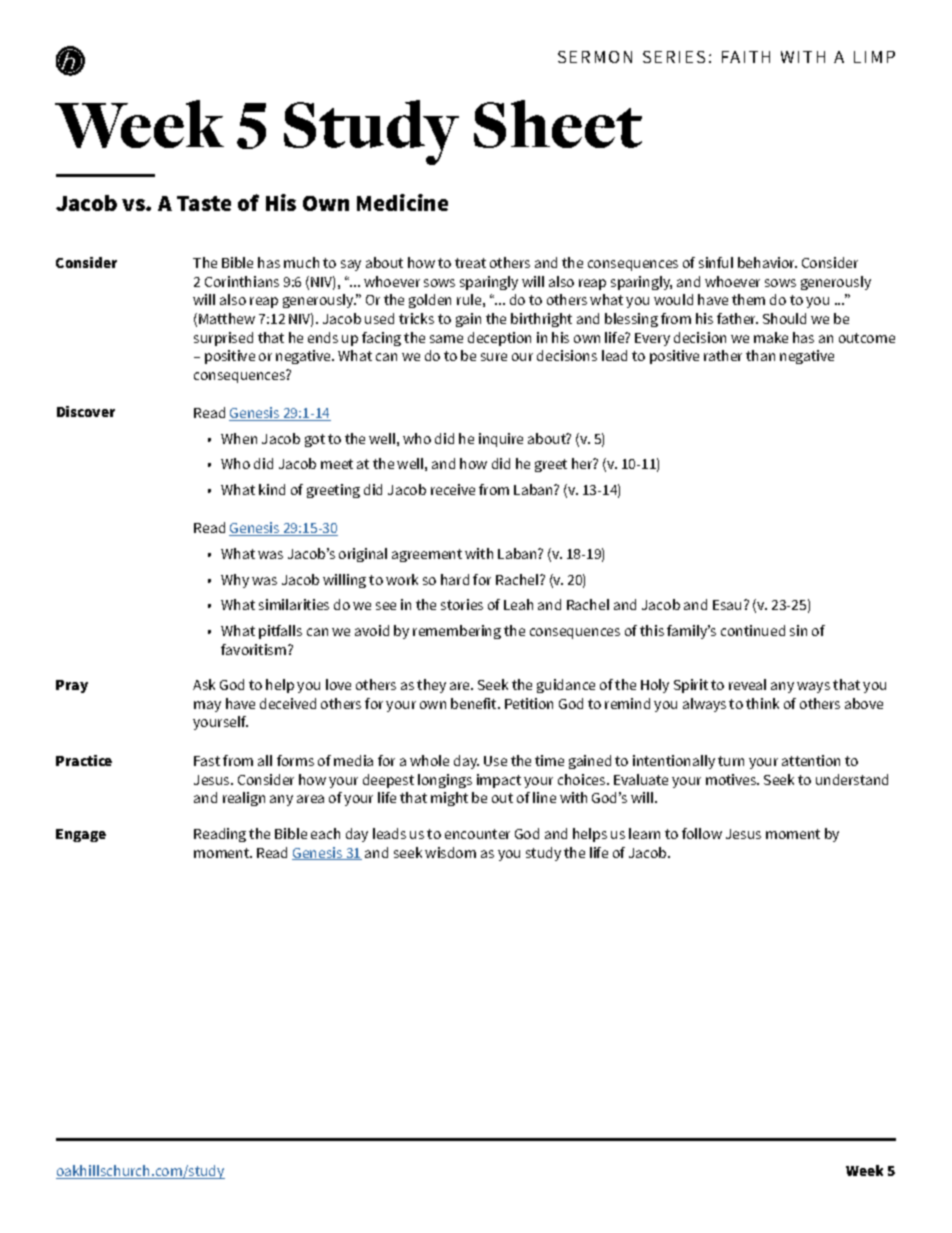  I want to click on Engage, so click(81, 835).
